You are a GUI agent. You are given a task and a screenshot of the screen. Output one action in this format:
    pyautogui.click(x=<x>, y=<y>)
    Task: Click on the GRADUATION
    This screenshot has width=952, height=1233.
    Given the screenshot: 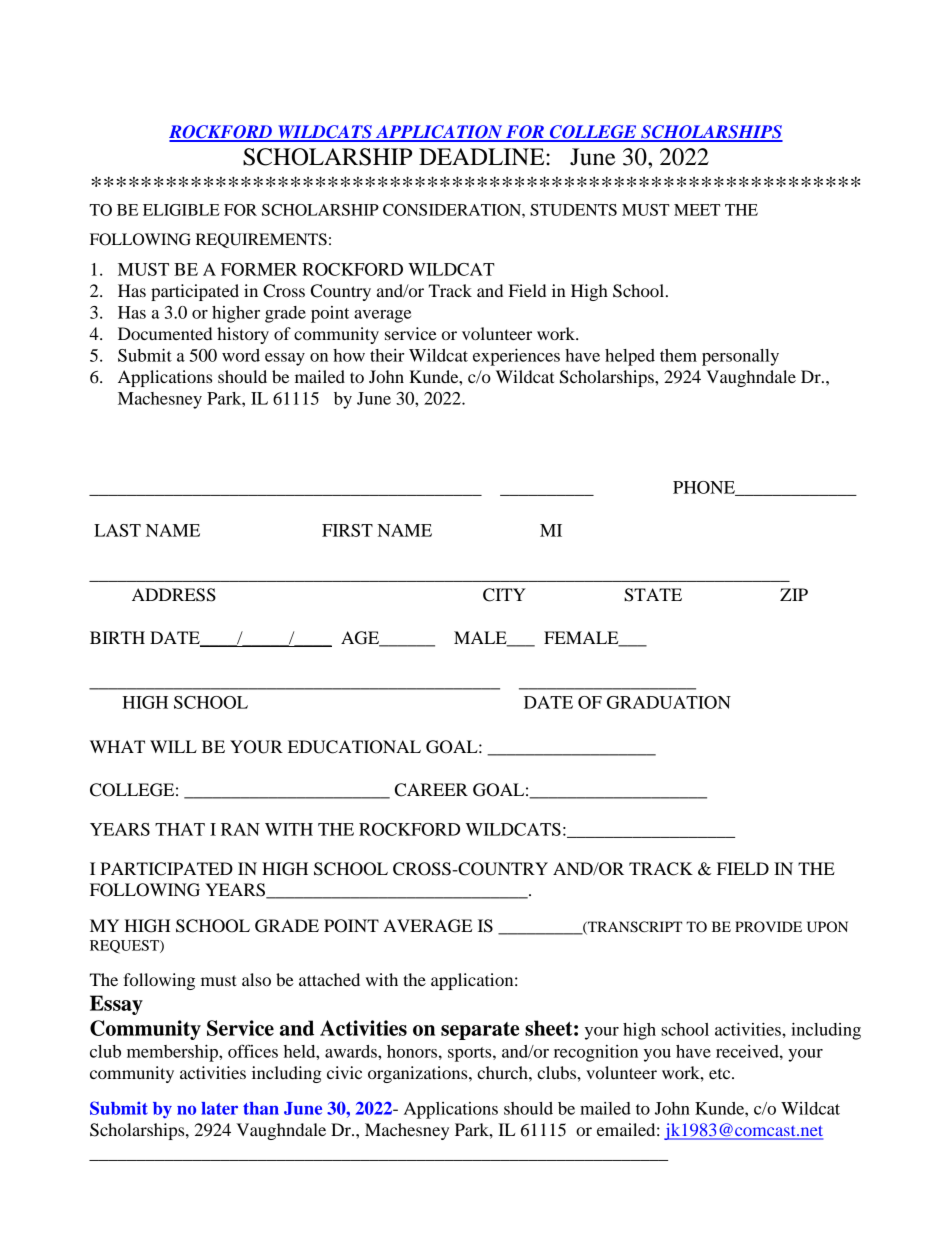 What is the action you would take?
    pyautogui.click(x=669, y=702)
